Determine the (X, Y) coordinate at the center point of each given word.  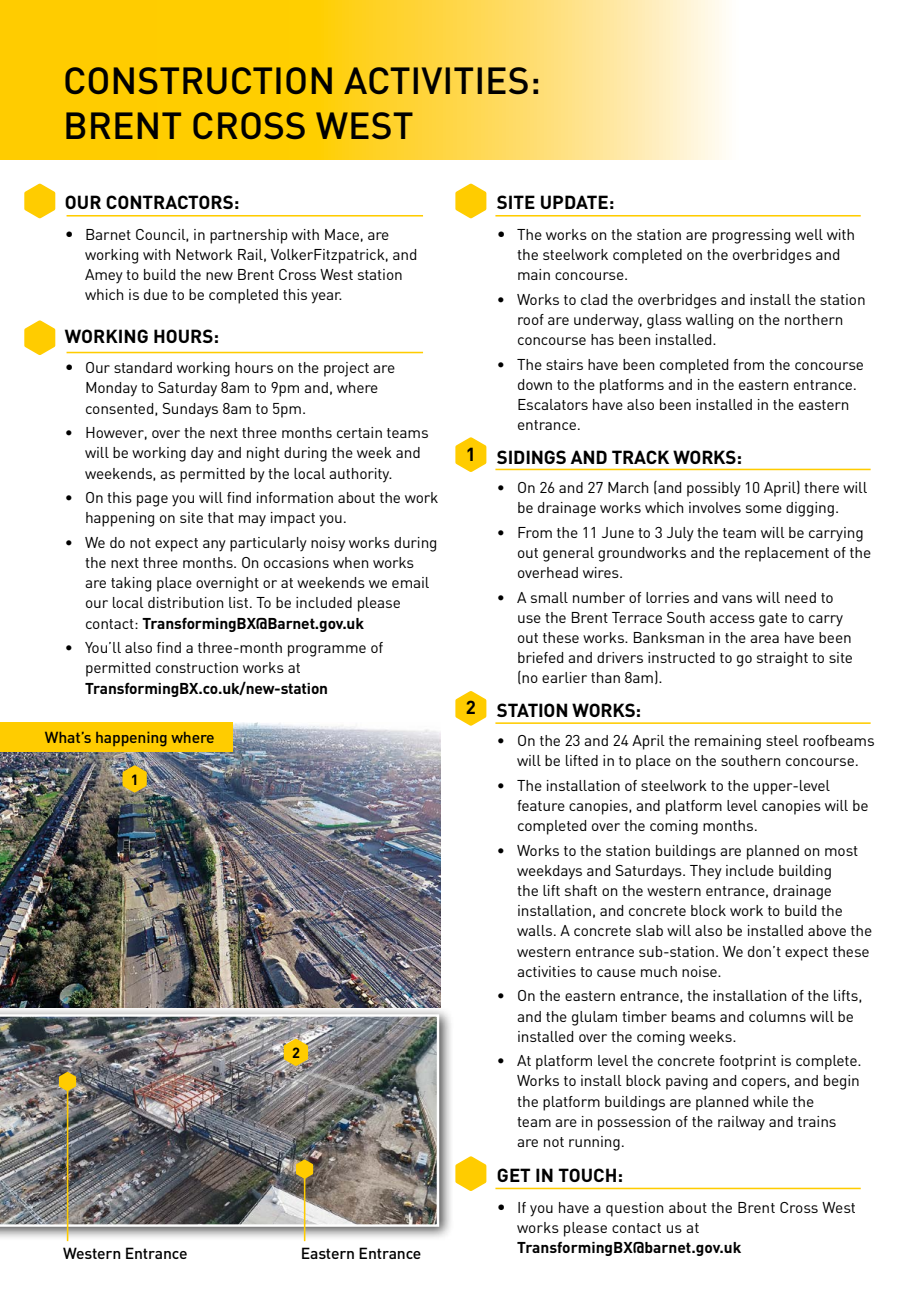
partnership (249, 236)
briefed (540, 657)
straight (782, 659)
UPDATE (574, 202)
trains (817, 1121)
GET (514, 1175)
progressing (751, 236)
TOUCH (587, 1175)
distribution (186, 602)
